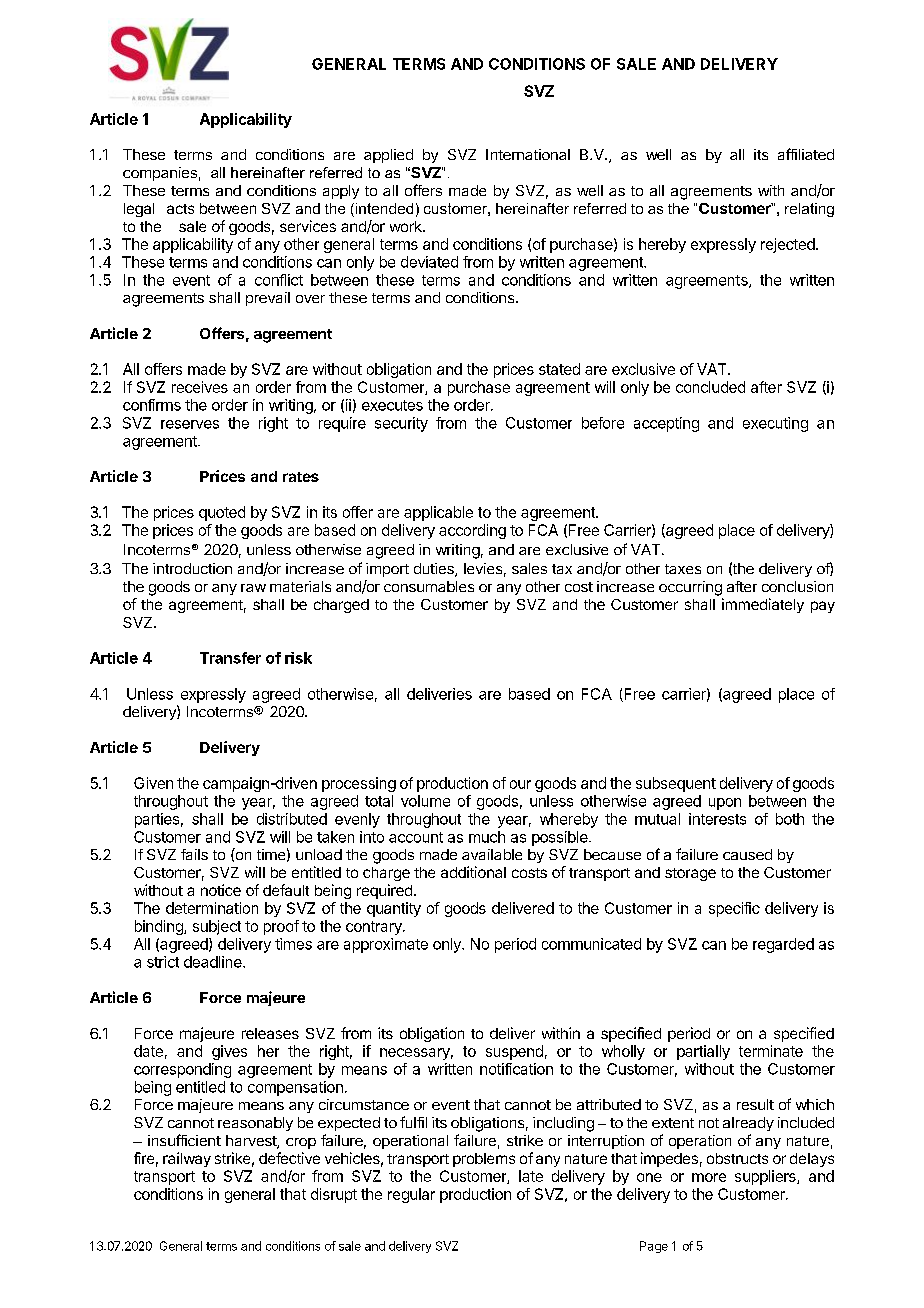 The width and height of the image is (924, 1308). I want to click on International, so click(528, 154).
